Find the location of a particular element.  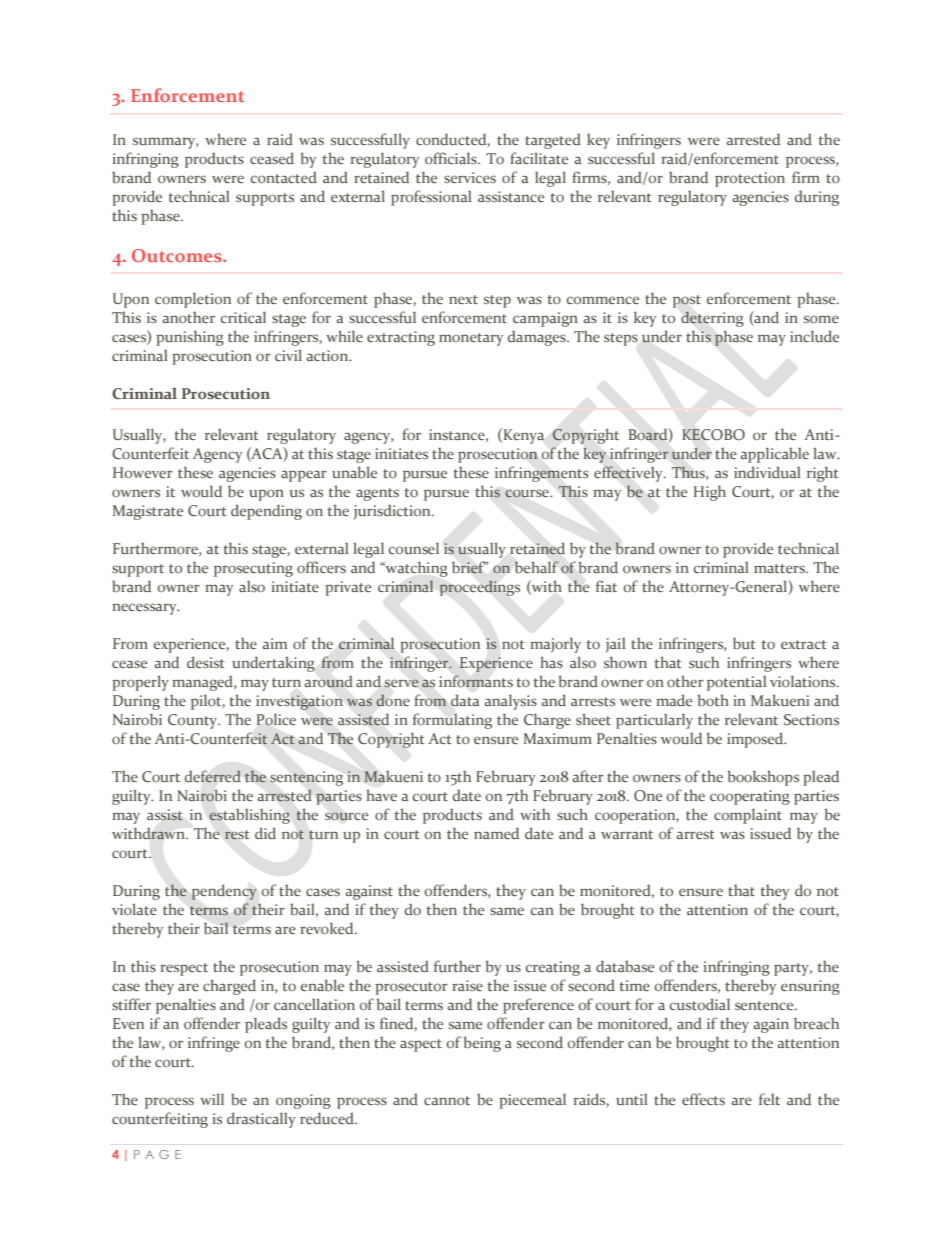

monetary is located at coordinates (471, 339).
